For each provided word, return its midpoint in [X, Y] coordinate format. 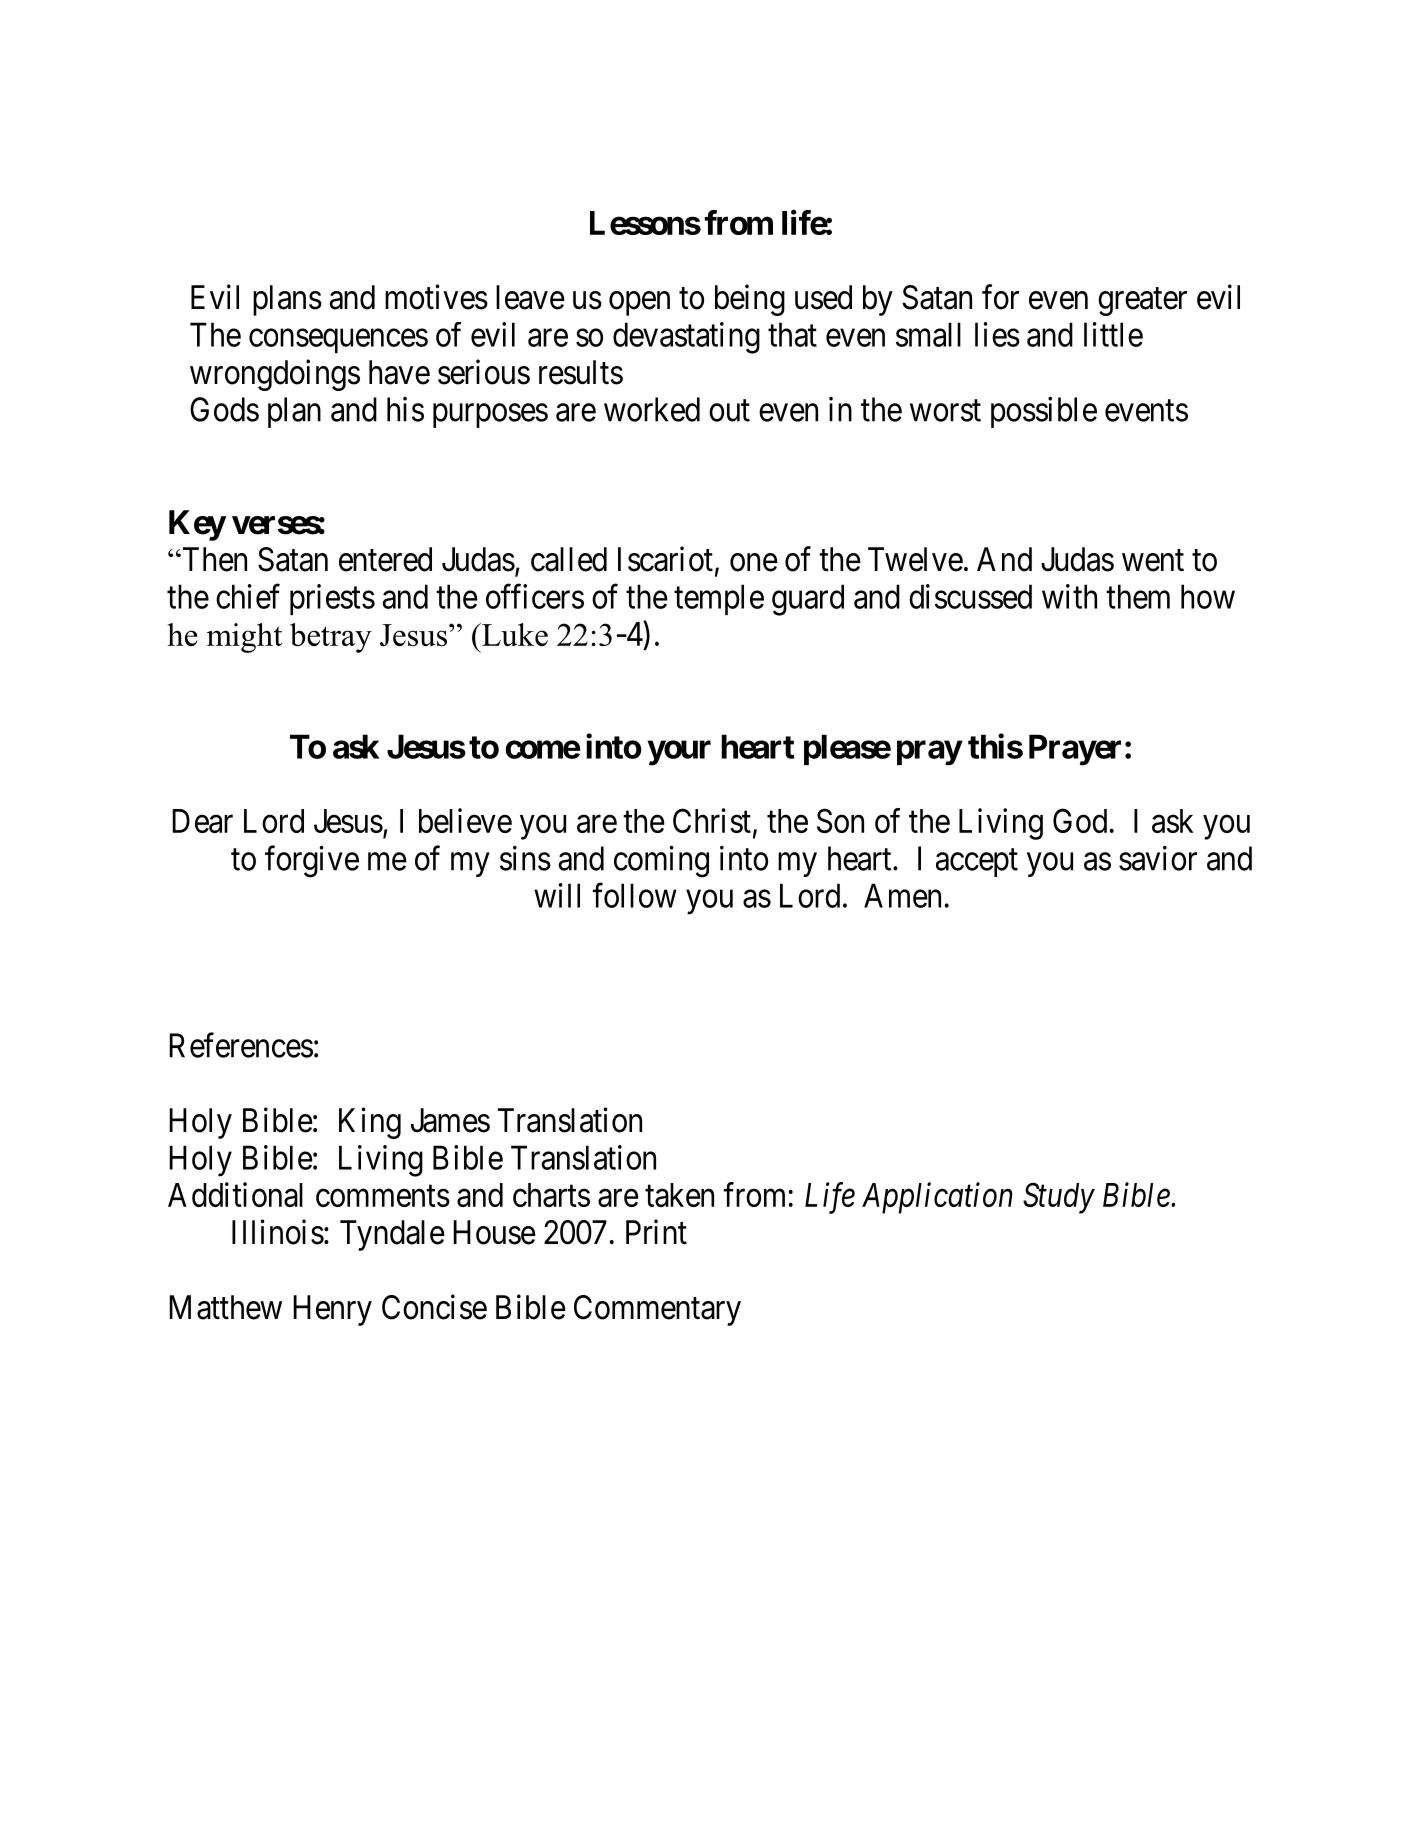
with [1069, 596]
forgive [312, 861]
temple [719, 599]
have [399, 372]
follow [634, 895]
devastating [686, 338]
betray [331, 638]
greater [1142, 302]
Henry [332, 1310]
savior [1158, 858]
